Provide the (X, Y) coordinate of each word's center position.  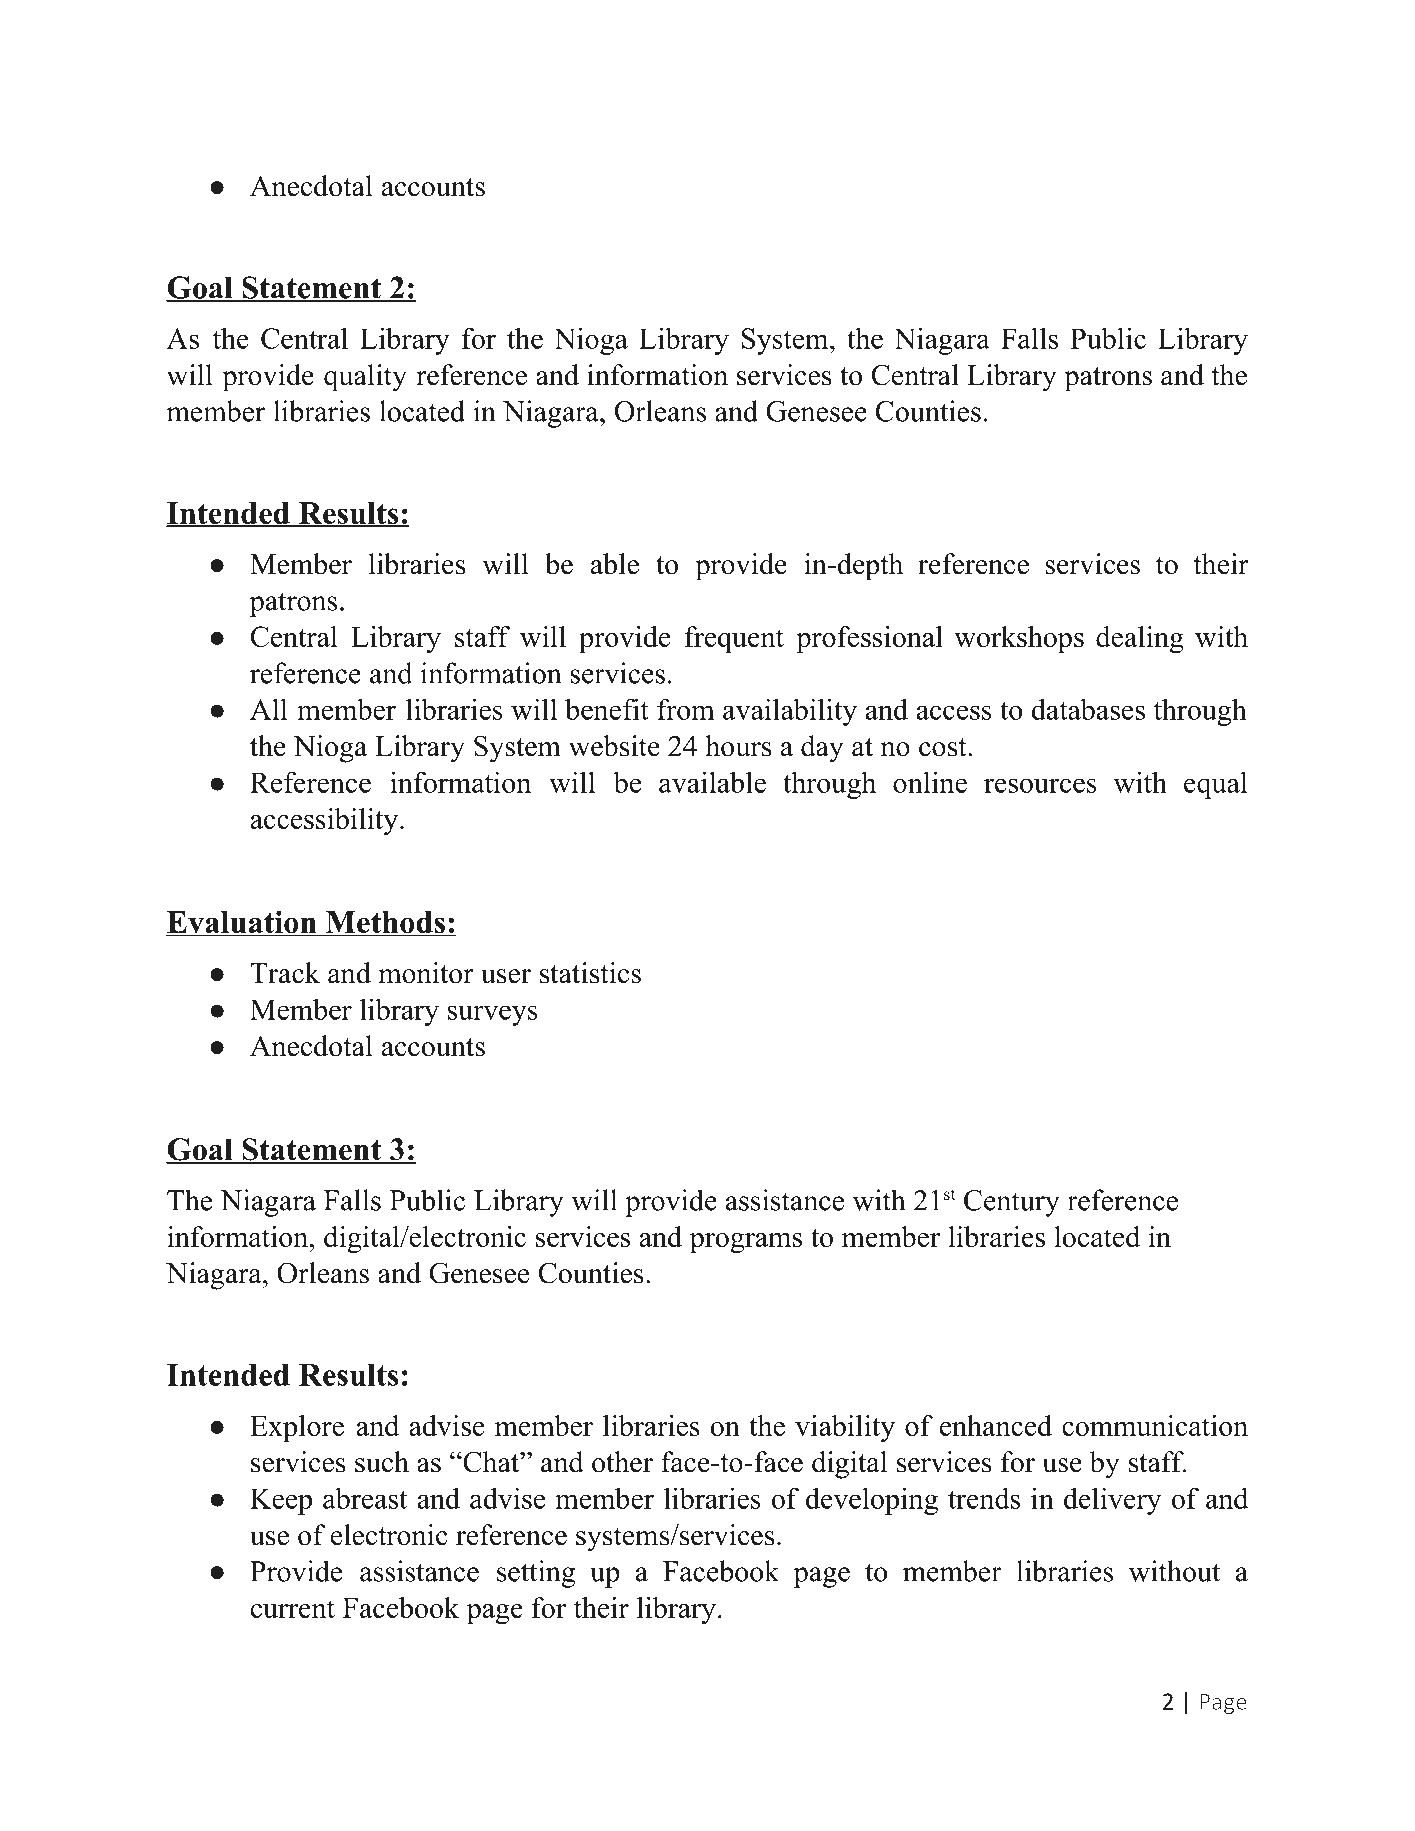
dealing (1140, 640)
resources (1040, 785)
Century (1012, 1203)
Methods (385, 923)
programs (746, 1243)
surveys (493, 1015)
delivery (1113, 1501)
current (293, 1609)
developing (872, 1501)
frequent (734, 639)
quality (365, 378)
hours (738, 746)
